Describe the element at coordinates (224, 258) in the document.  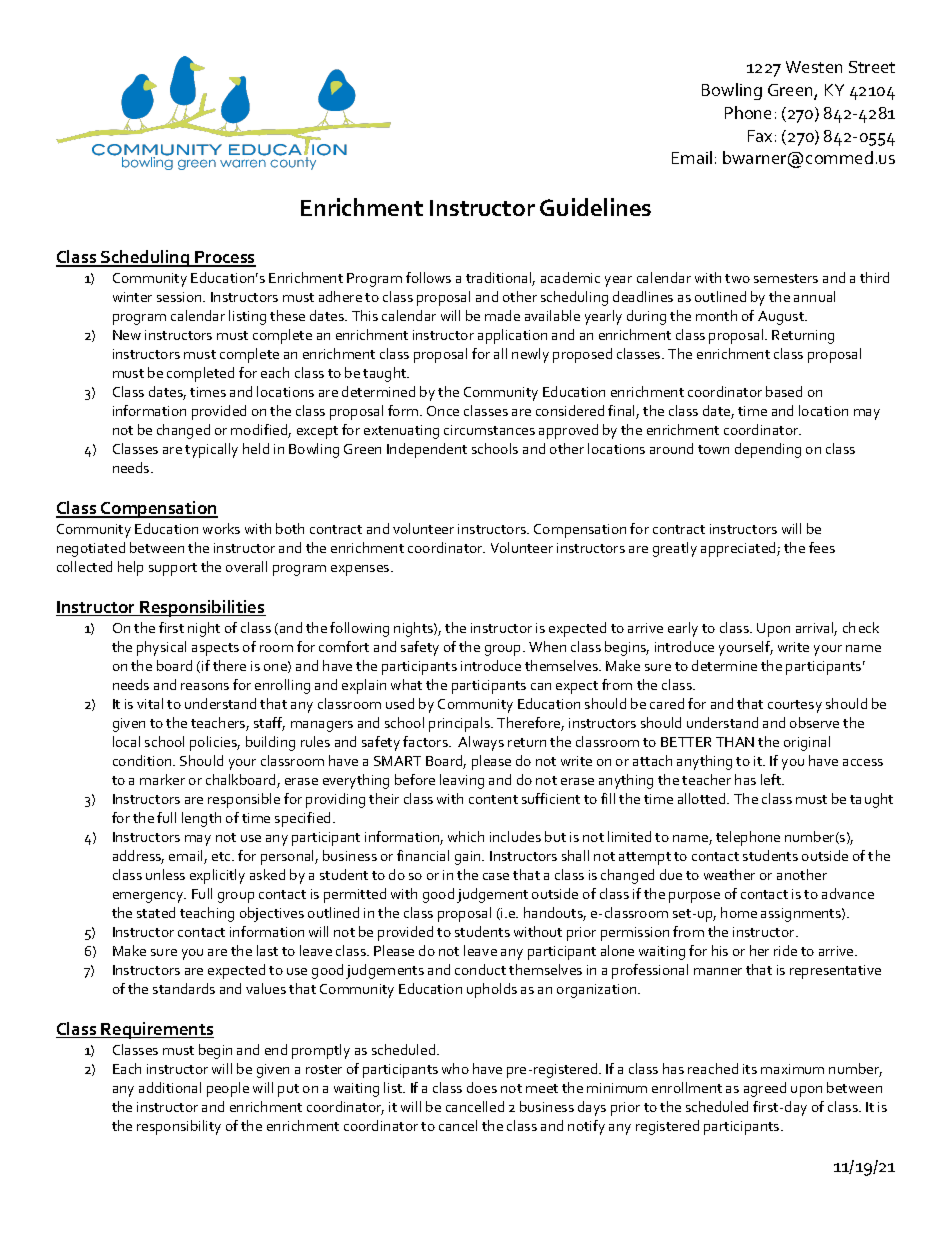
I see `Process` at that location.
